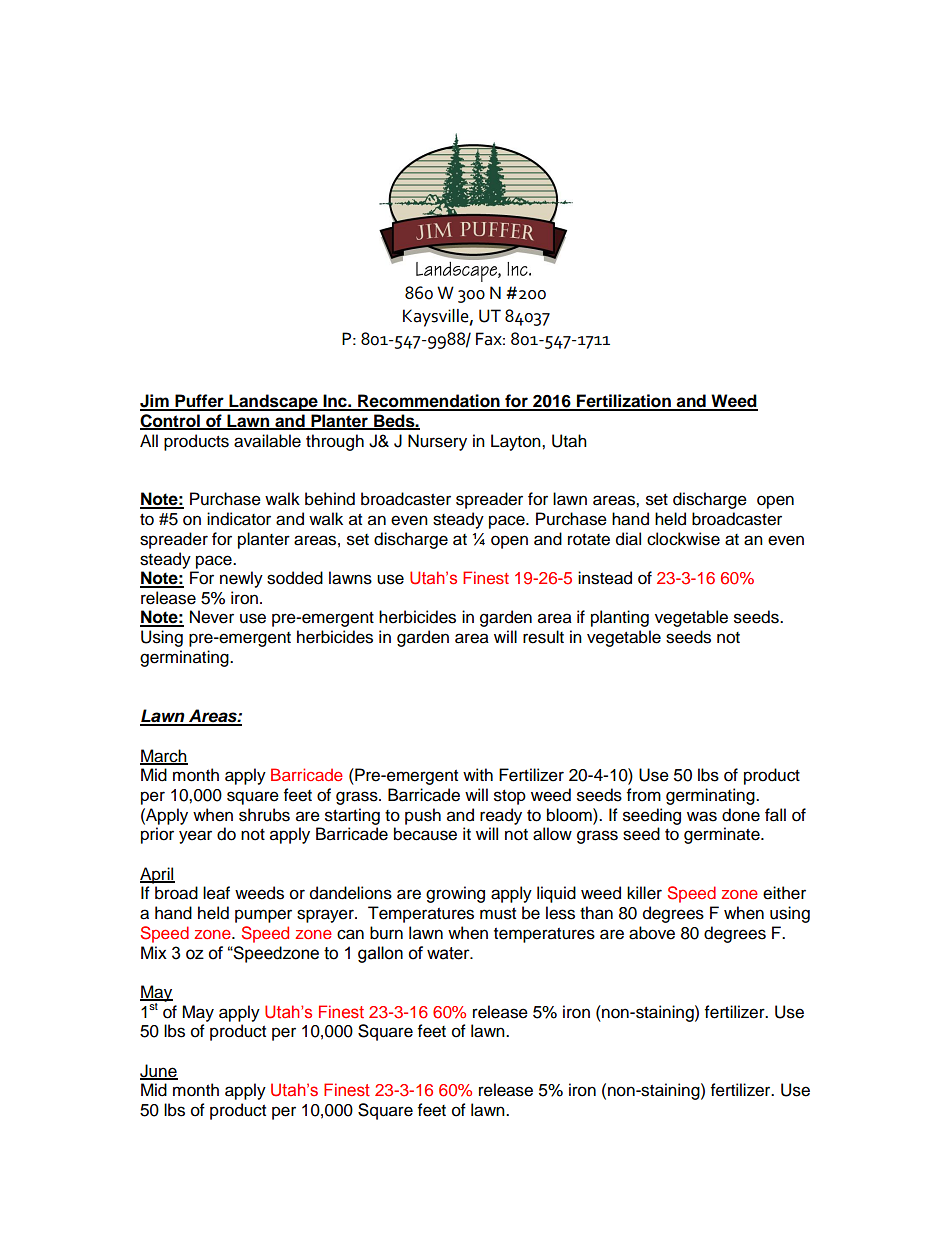 The width and height of the image is (952, 1233). Describe the element at coordinates (624, 402) in the image. I see `Fertilization` at that location.
